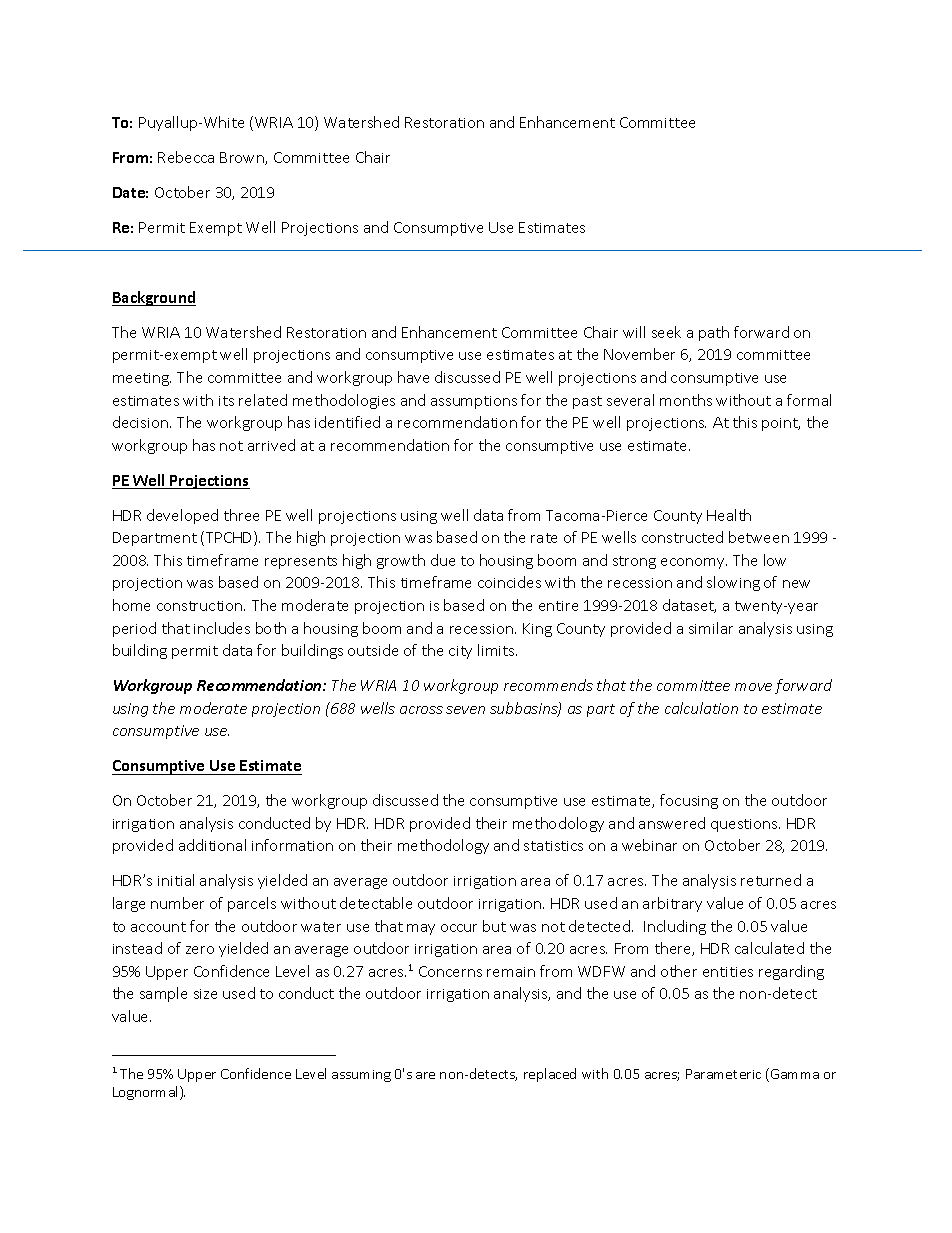 The image size is (952, 1233). Describe the element at coordinates (795, 1074) in the screenshot. I see `Gamma` at that location.
